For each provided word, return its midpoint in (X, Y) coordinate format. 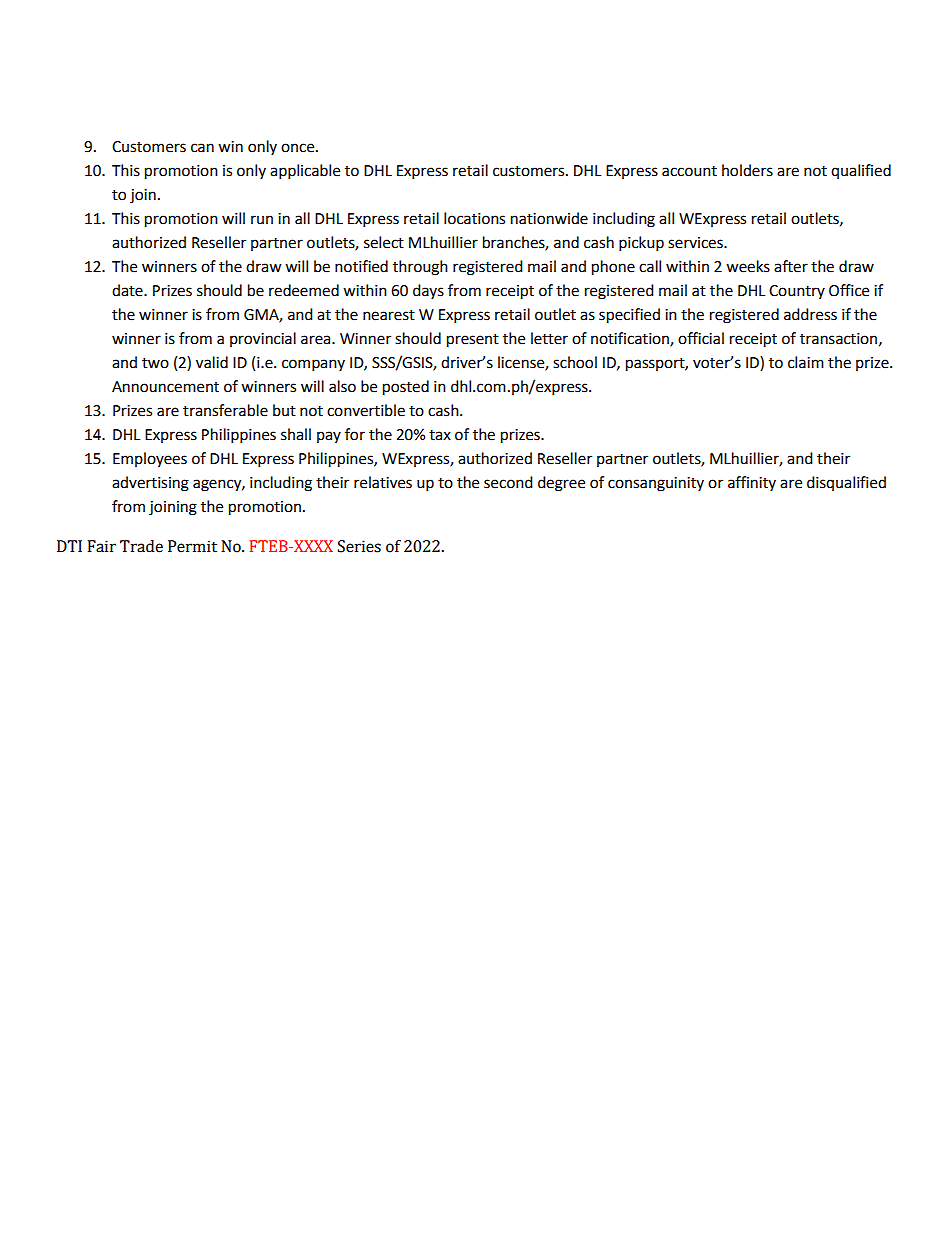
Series (359, 546)
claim (806, 362)
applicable (305, 172)
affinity (752, 483)
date (128, 290)
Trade (141, 546)
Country (797, 292)
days (428, 291)
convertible (366, 410)
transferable (225, 410)
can (202, 148)
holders (747, 170)
